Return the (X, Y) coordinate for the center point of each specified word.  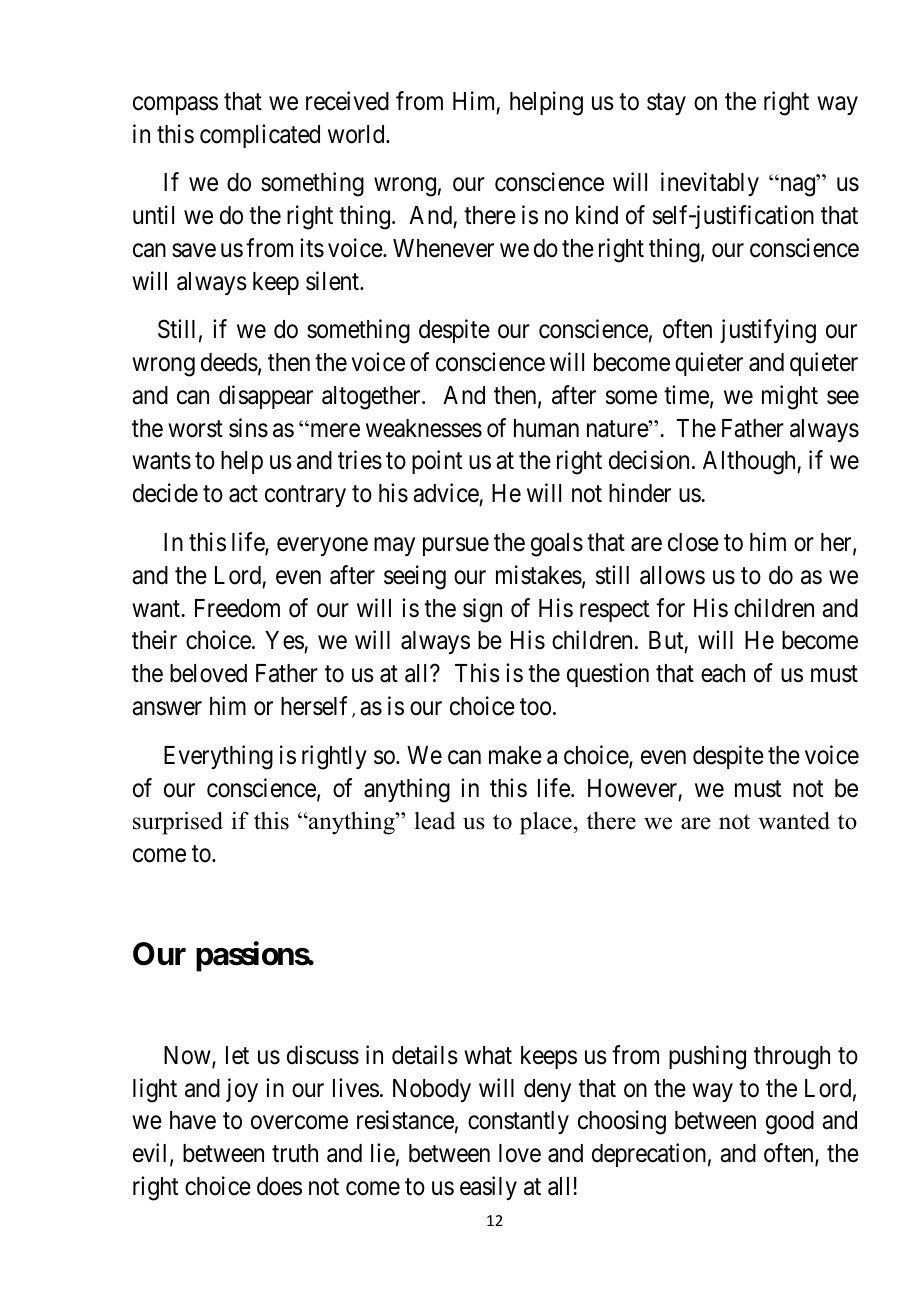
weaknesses (424, 428)
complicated (260, 136)
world (357, 134)
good (790, 1123)
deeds (229, 362)
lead (434, 821)
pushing (707, 1057)
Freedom (237, 608)
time (686, 395)
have (193, 1120)
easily (488, 1188)
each (723, 673)
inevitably (710, 184)
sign (482, 610)
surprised (178, 823)
